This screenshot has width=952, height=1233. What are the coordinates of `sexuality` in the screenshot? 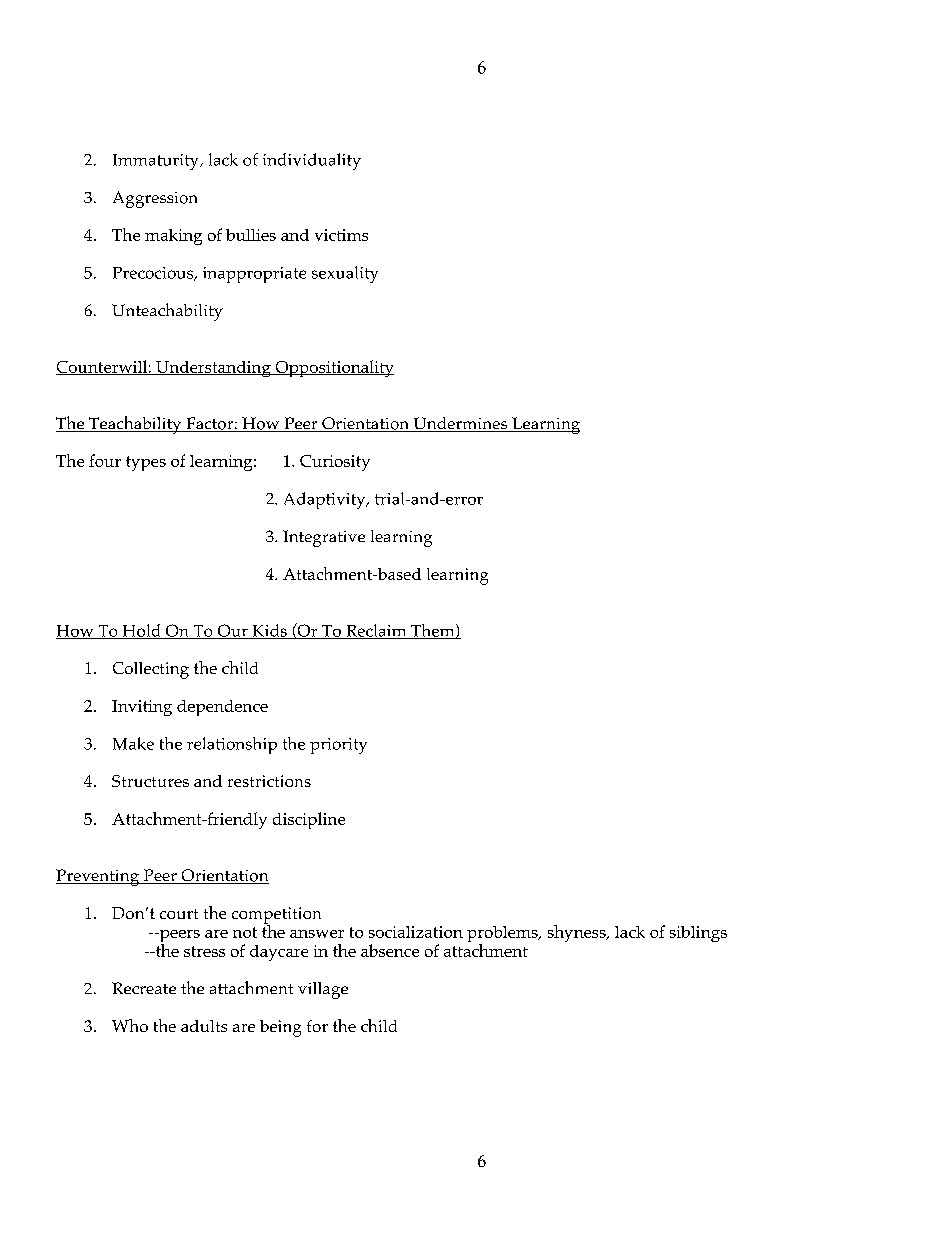 It's located at (345, 274).
